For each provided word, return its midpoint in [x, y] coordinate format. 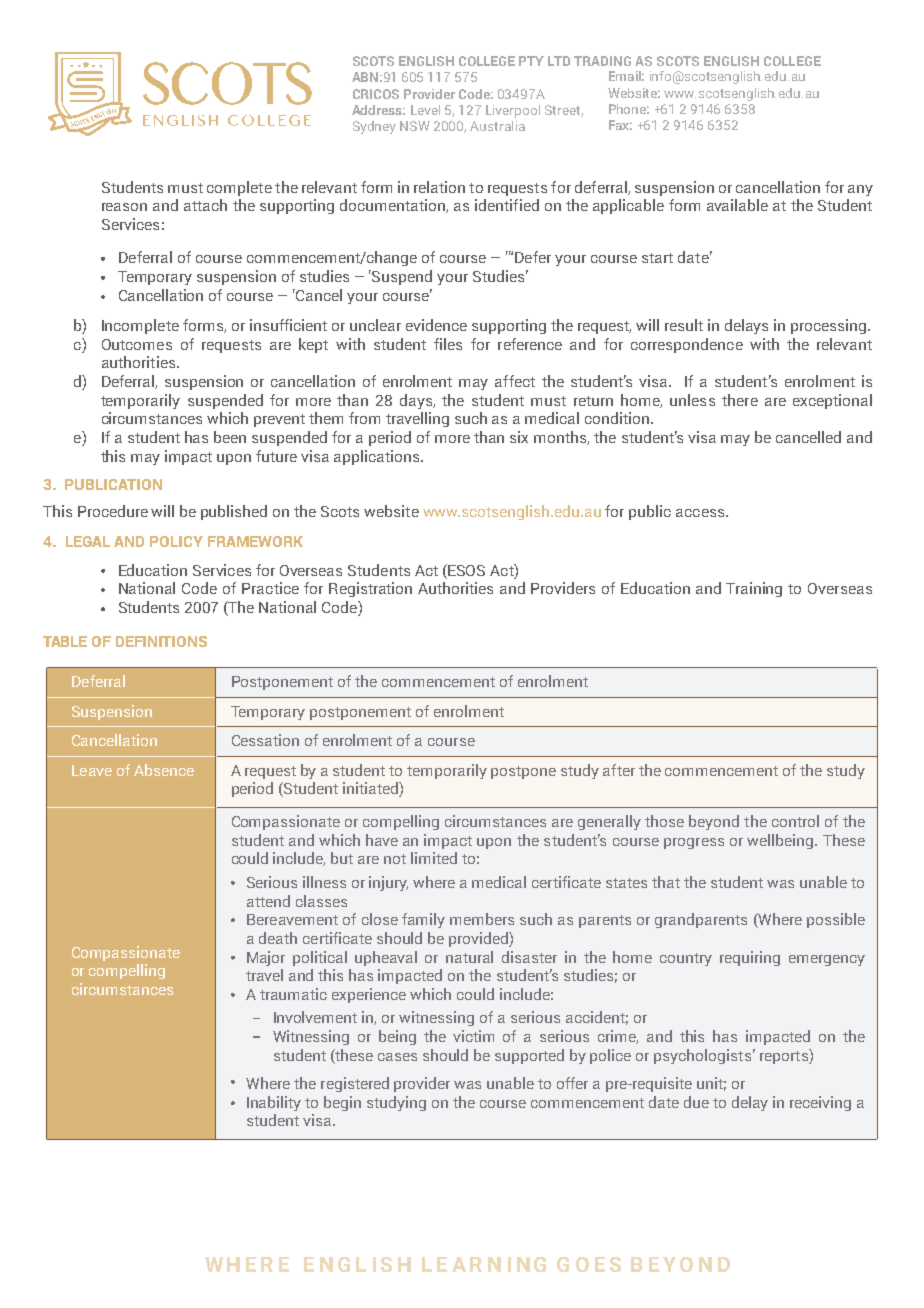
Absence [164, 770]
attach [205, 205]
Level [425, 110]
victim [473, 1036]
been [230, 437]
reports [785, 1056]
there [740, 400]
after [619, 770]
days [417, 401]
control [795, 821]
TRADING [602, 61]
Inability [274, 1103]
